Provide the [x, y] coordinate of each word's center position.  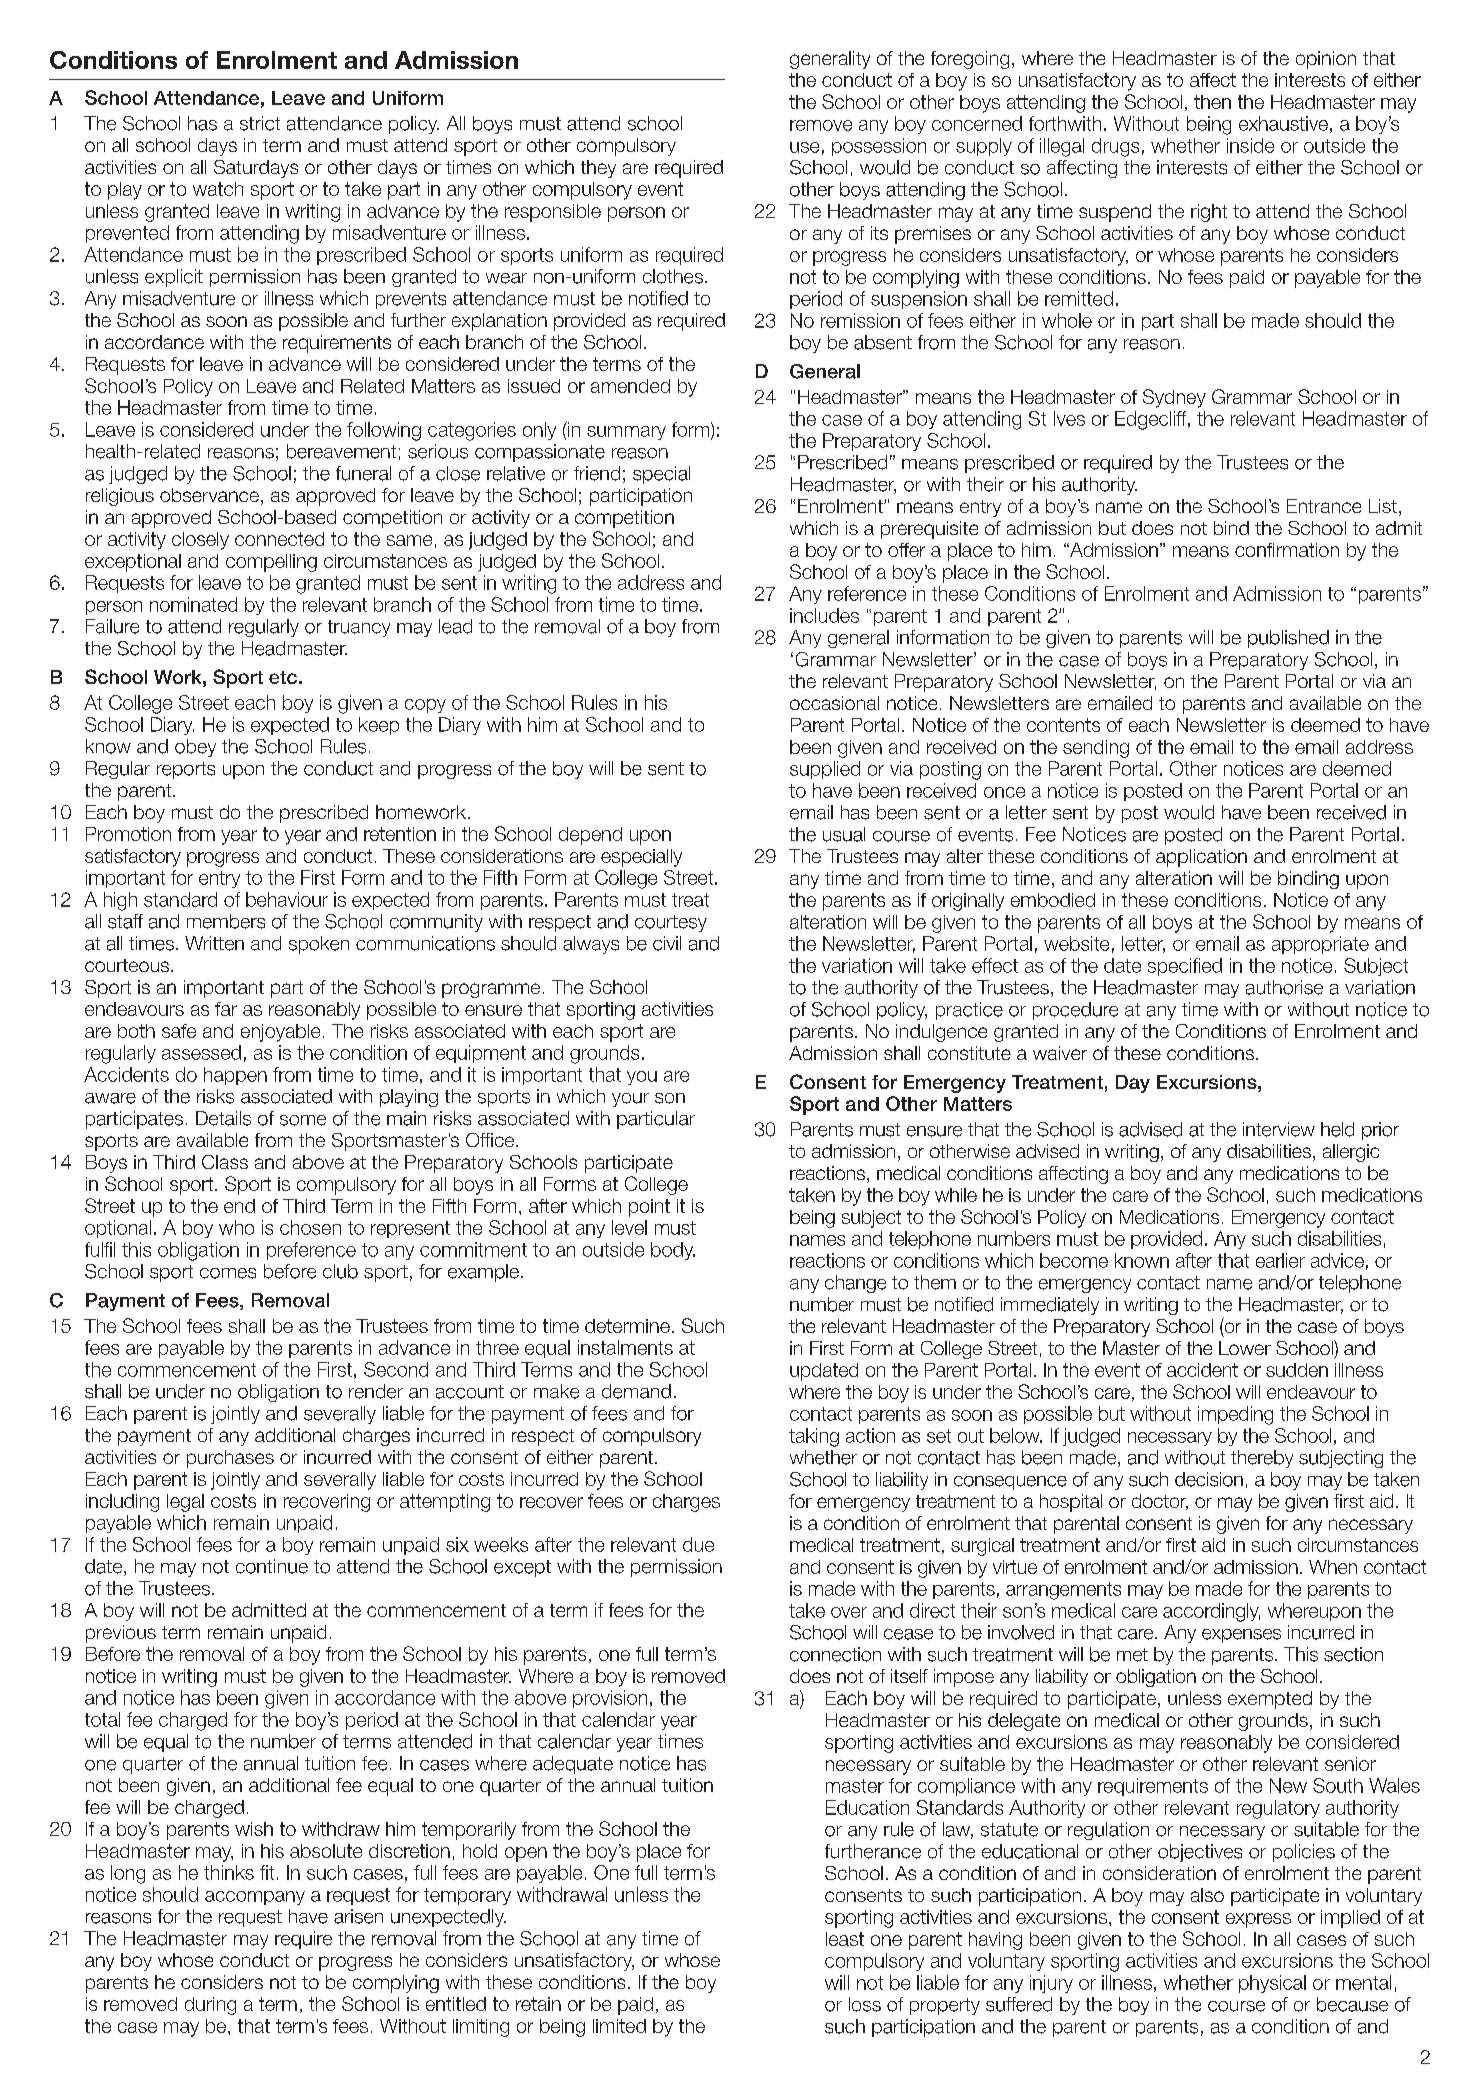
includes [824, 615]
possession [879, 147]
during [210, 2006]
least [845, 1939]
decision [1209, 1479]
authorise [1284, 987]
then [1212, 102]
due [698, 1544]
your [630, 1100]
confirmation [1287, 550]
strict [260, 123]
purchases [230, 1459]
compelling [271, 563]
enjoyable [280, 1033]
